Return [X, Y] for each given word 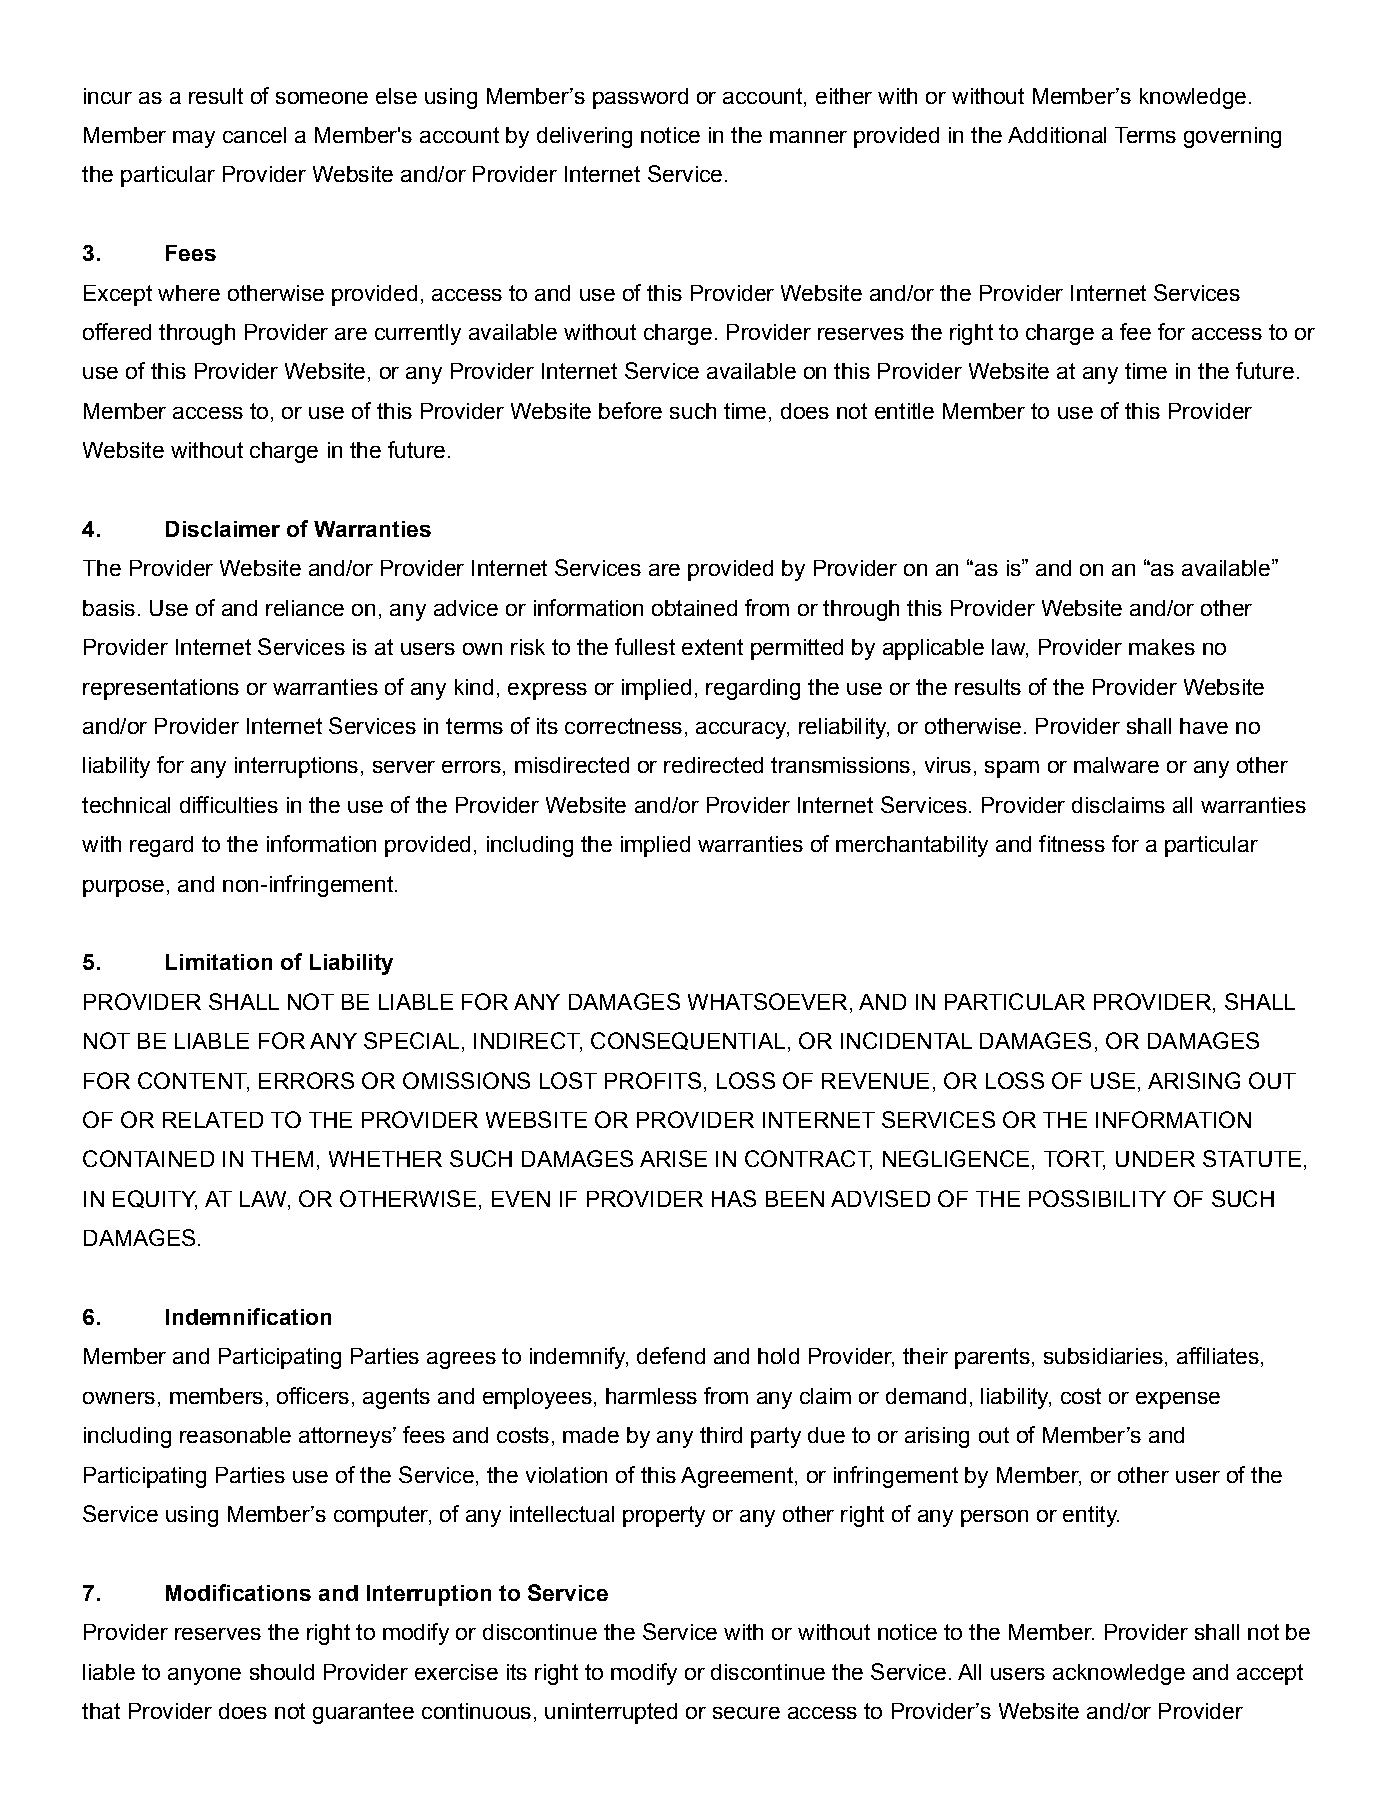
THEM [282, 1159]
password [640, 98]
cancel [254, 135]
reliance [305, 608]
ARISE [673, 1158]
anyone [204, 1676]
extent [712, 647]
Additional [1057, 135]
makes [1162, 647]
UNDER [1155, 1159]
